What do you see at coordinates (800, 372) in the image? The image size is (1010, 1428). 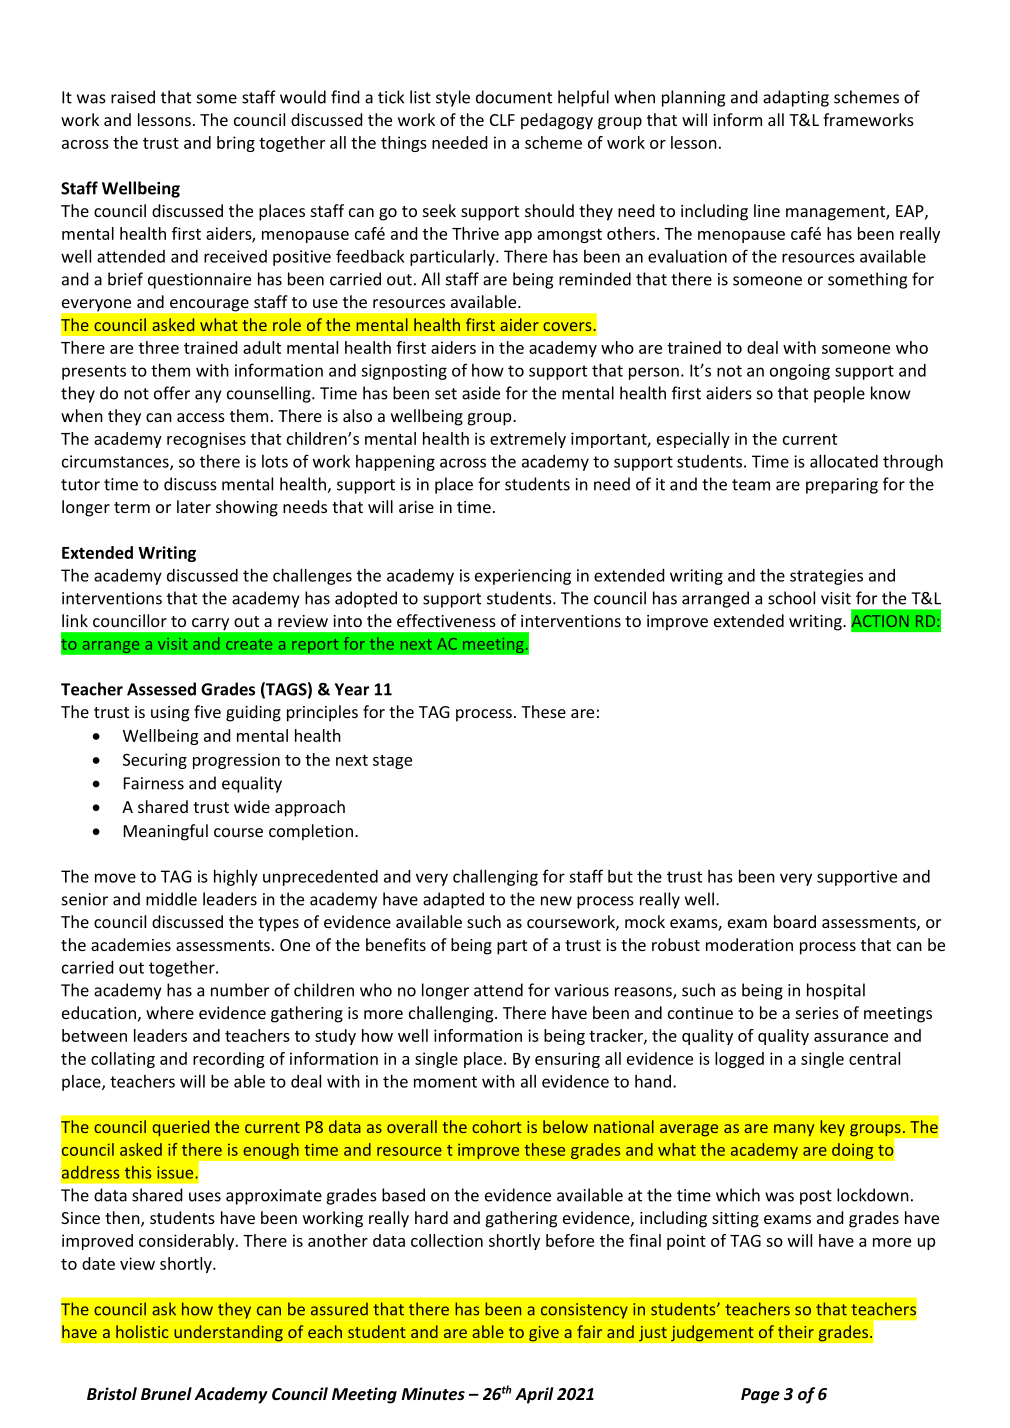 I see `ongoing` at bounding box center [800, 372].
